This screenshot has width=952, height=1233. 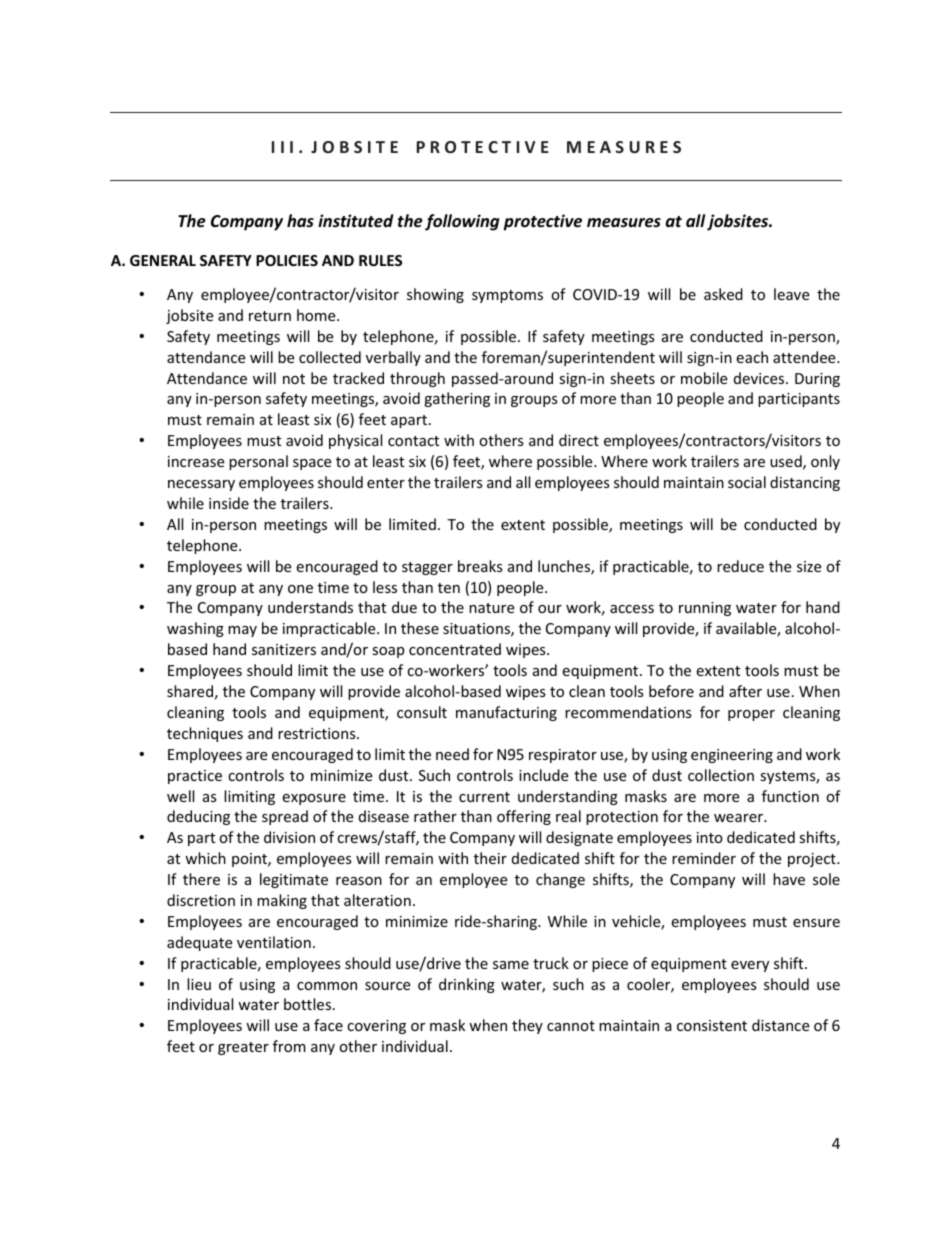 What do you see at coordinates (527, 1026) in the screenshot?
I see `they` at bounding box center [527, 1026].
